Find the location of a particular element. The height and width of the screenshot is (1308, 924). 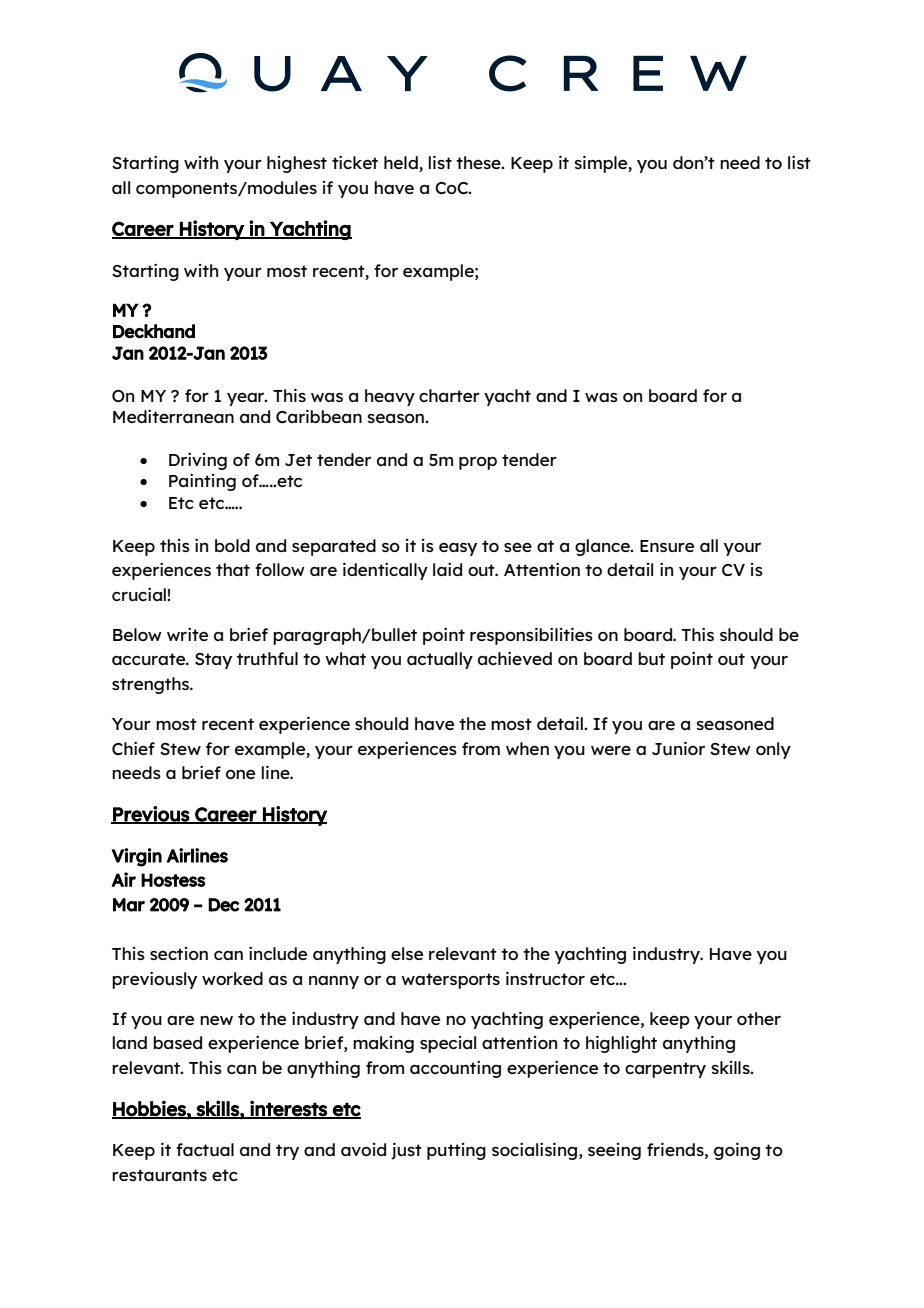

factual is located at coordinates (205, 1149).
